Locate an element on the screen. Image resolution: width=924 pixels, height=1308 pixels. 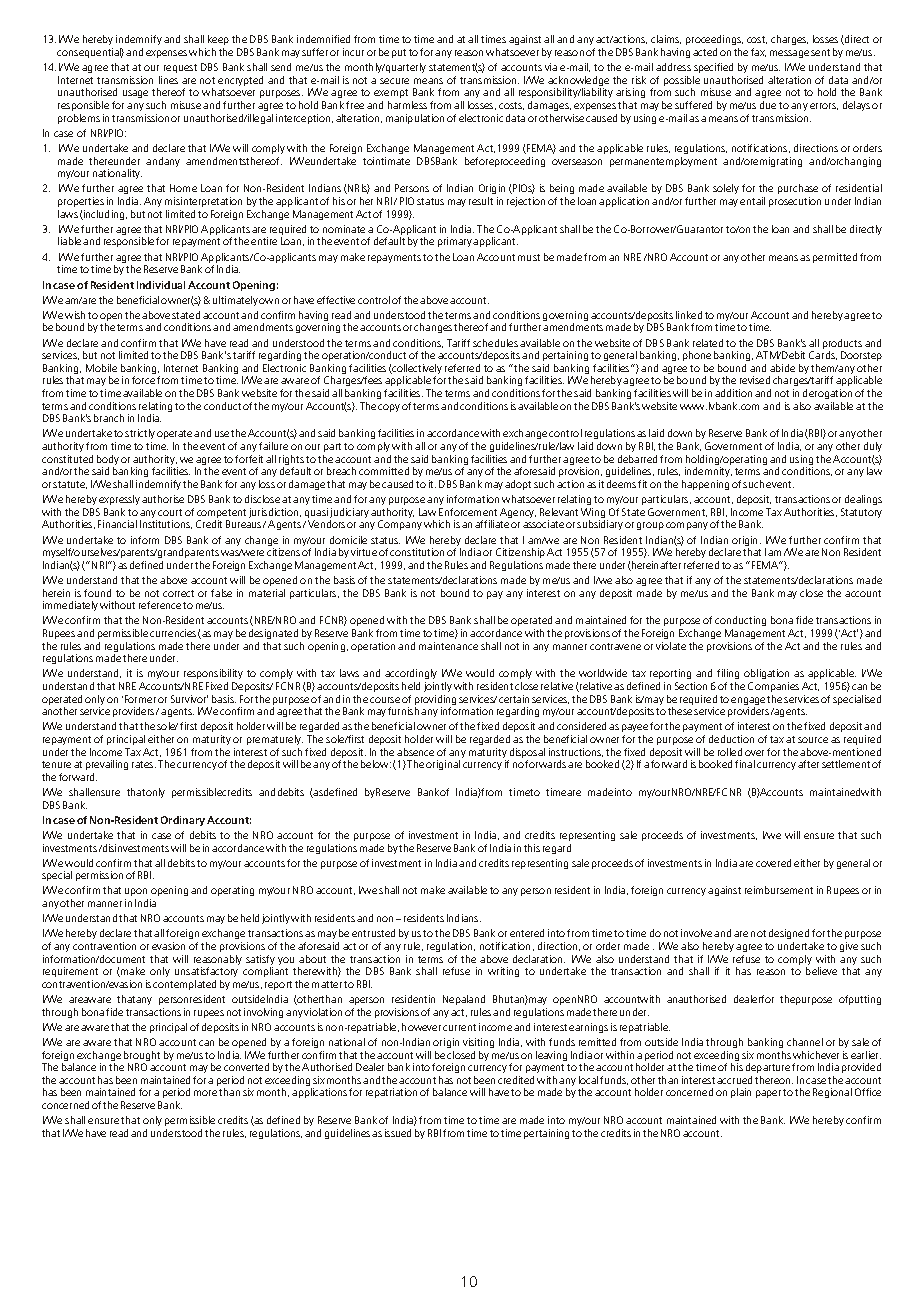
obligation is located at coordinates (766, 676).
